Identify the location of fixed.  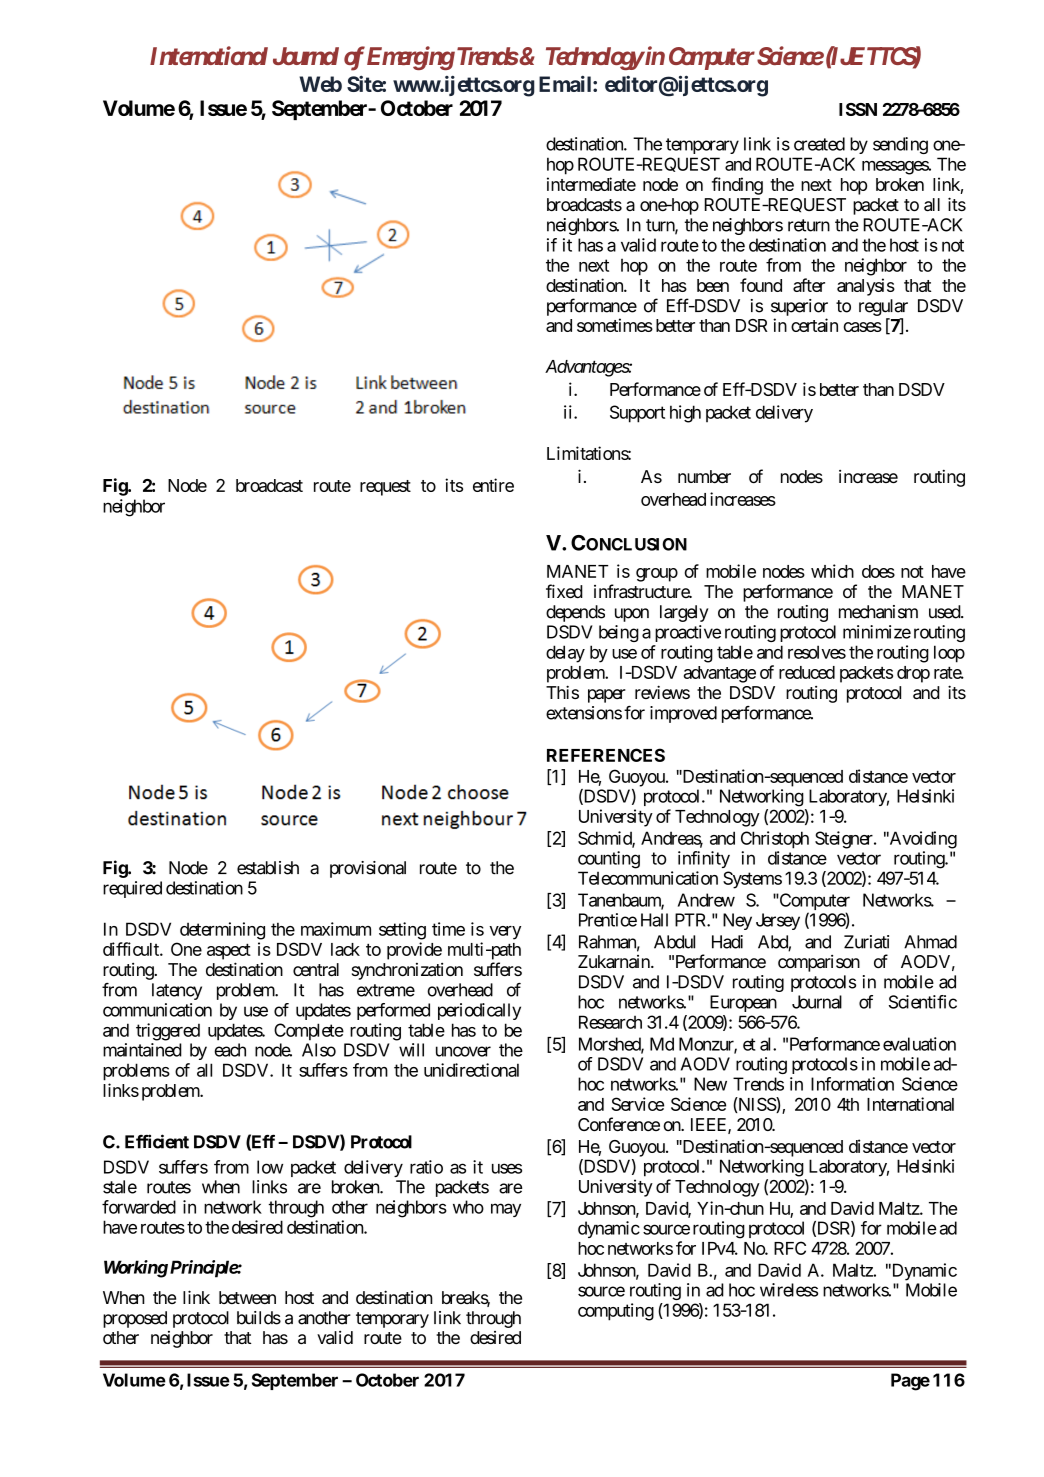
(564, 591).
